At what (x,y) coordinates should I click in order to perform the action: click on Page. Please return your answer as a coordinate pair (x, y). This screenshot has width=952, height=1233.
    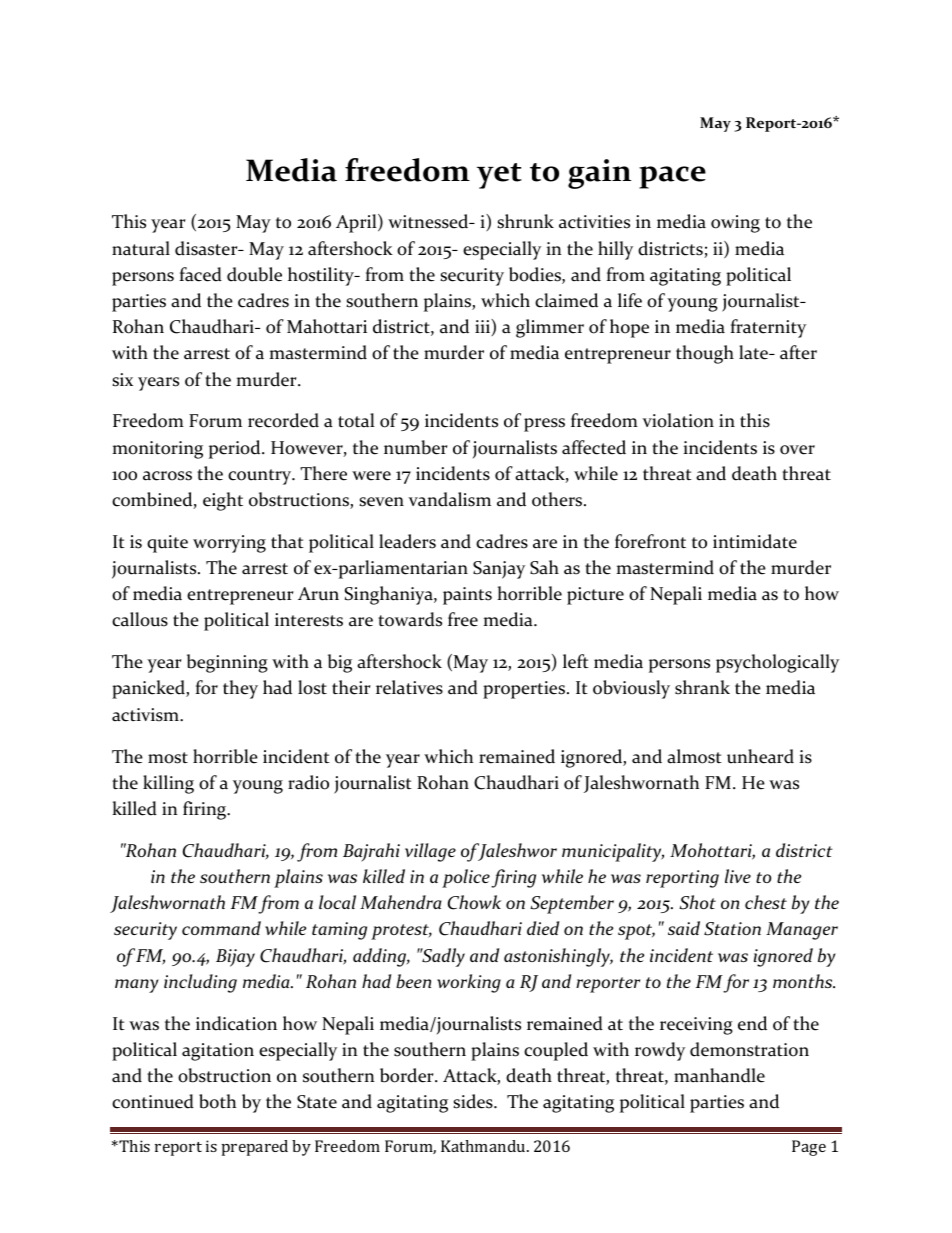
    Looking at the image, I should click on (809, 1148).
